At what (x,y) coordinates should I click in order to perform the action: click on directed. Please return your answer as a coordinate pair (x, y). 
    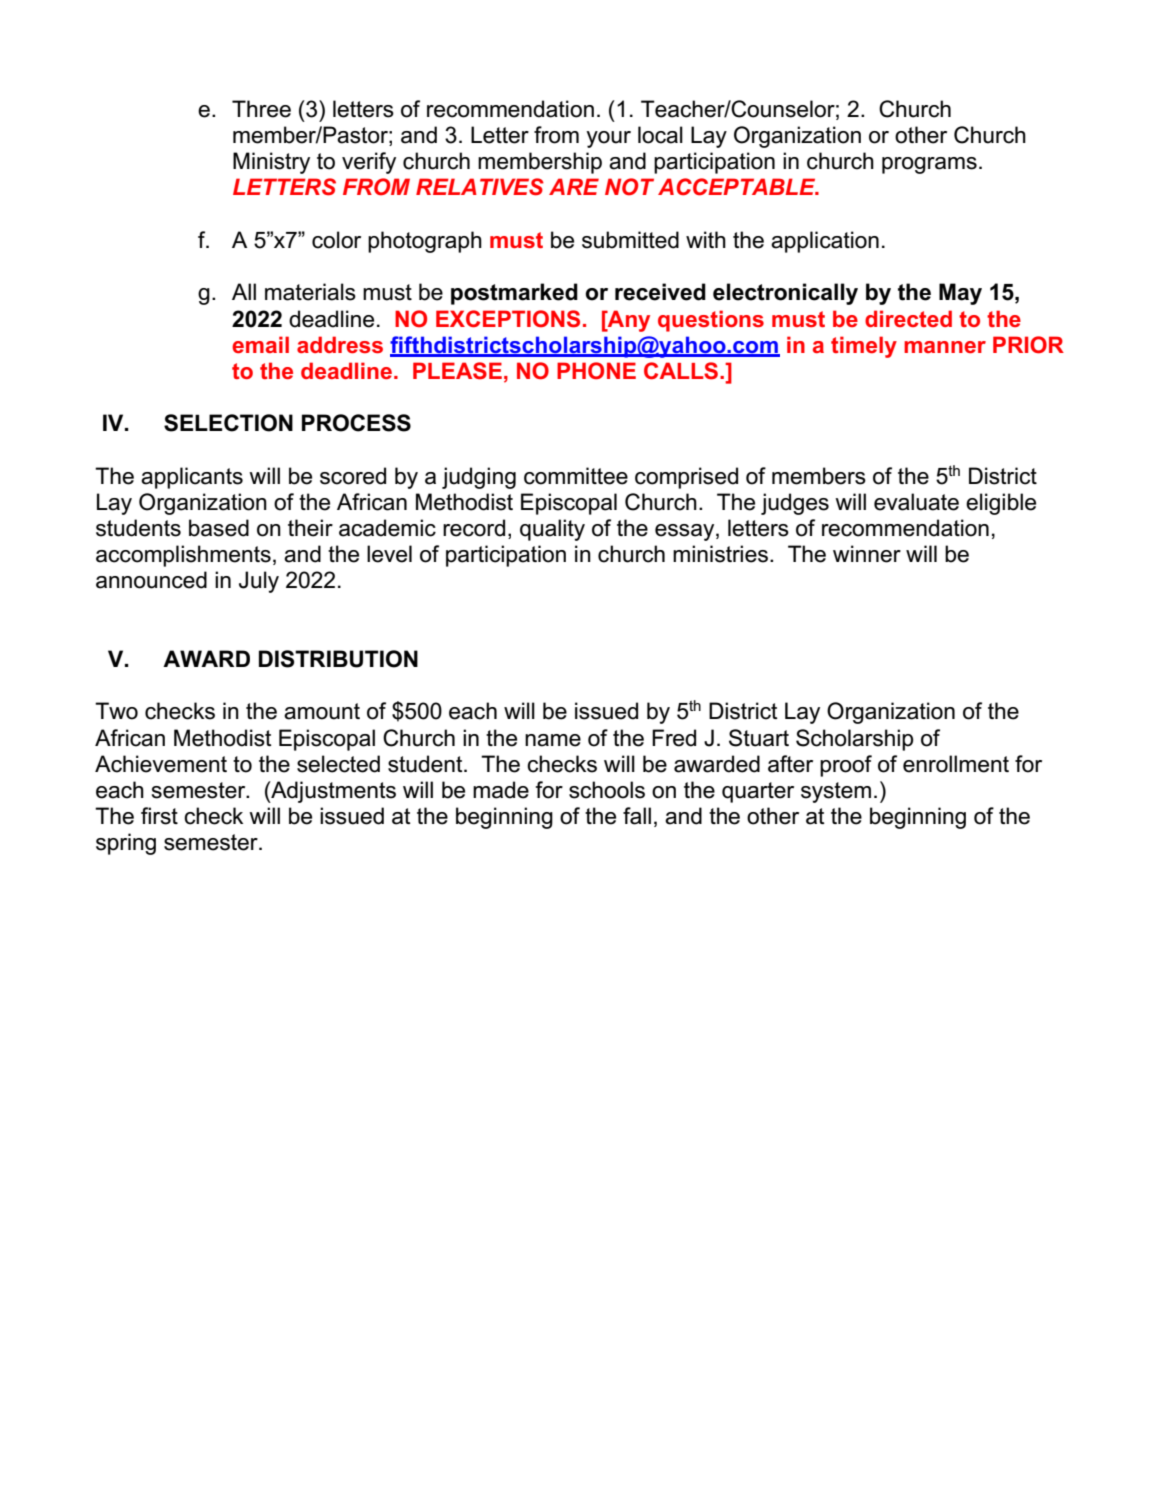
    Looking at the image, I should click on (908, 318).
